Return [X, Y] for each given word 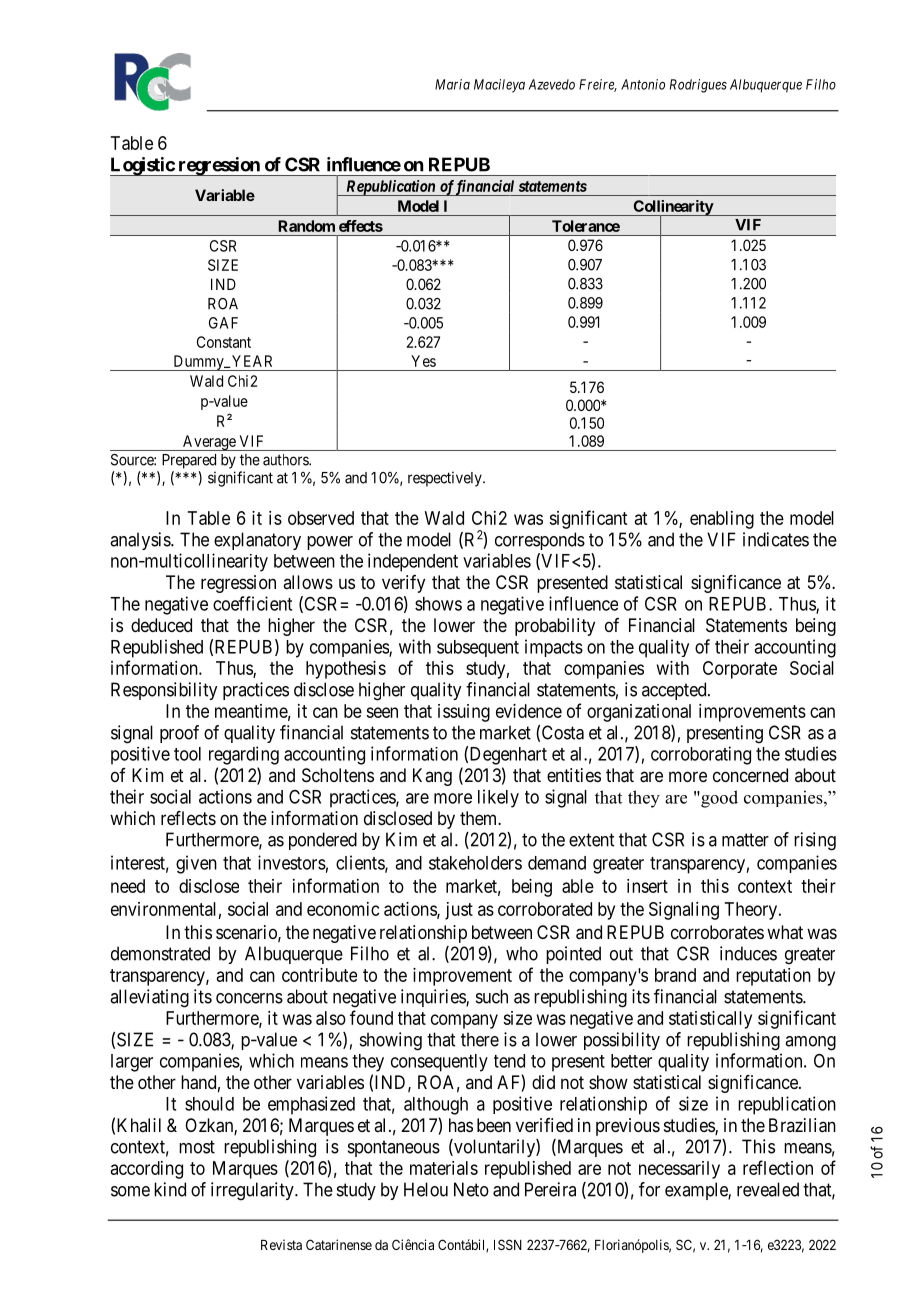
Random [306, 226]
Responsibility [164, 691]
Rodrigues [698, 86]
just [459, 911]
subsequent [478, 648]
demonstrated [160, 953]
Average [209, 443]
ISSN [508, 1244]
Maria [452, 84]
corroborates [717, 932]
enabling [722, 520]
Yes [423, 361]
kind [170, 1189]
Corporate [740, 670]
